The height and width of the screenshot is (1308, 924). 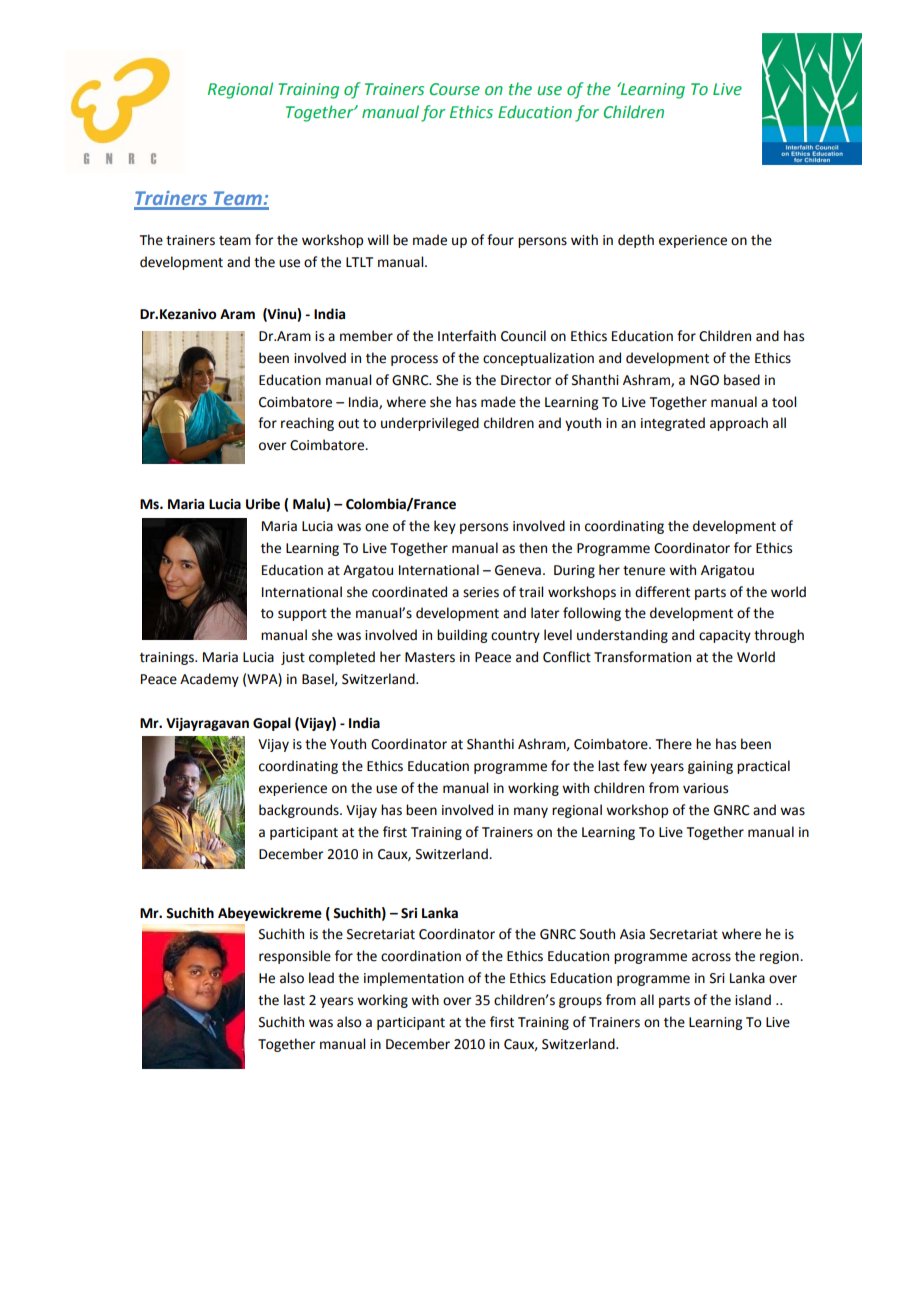 I want to click on depth, so click(x=636, y=241).
